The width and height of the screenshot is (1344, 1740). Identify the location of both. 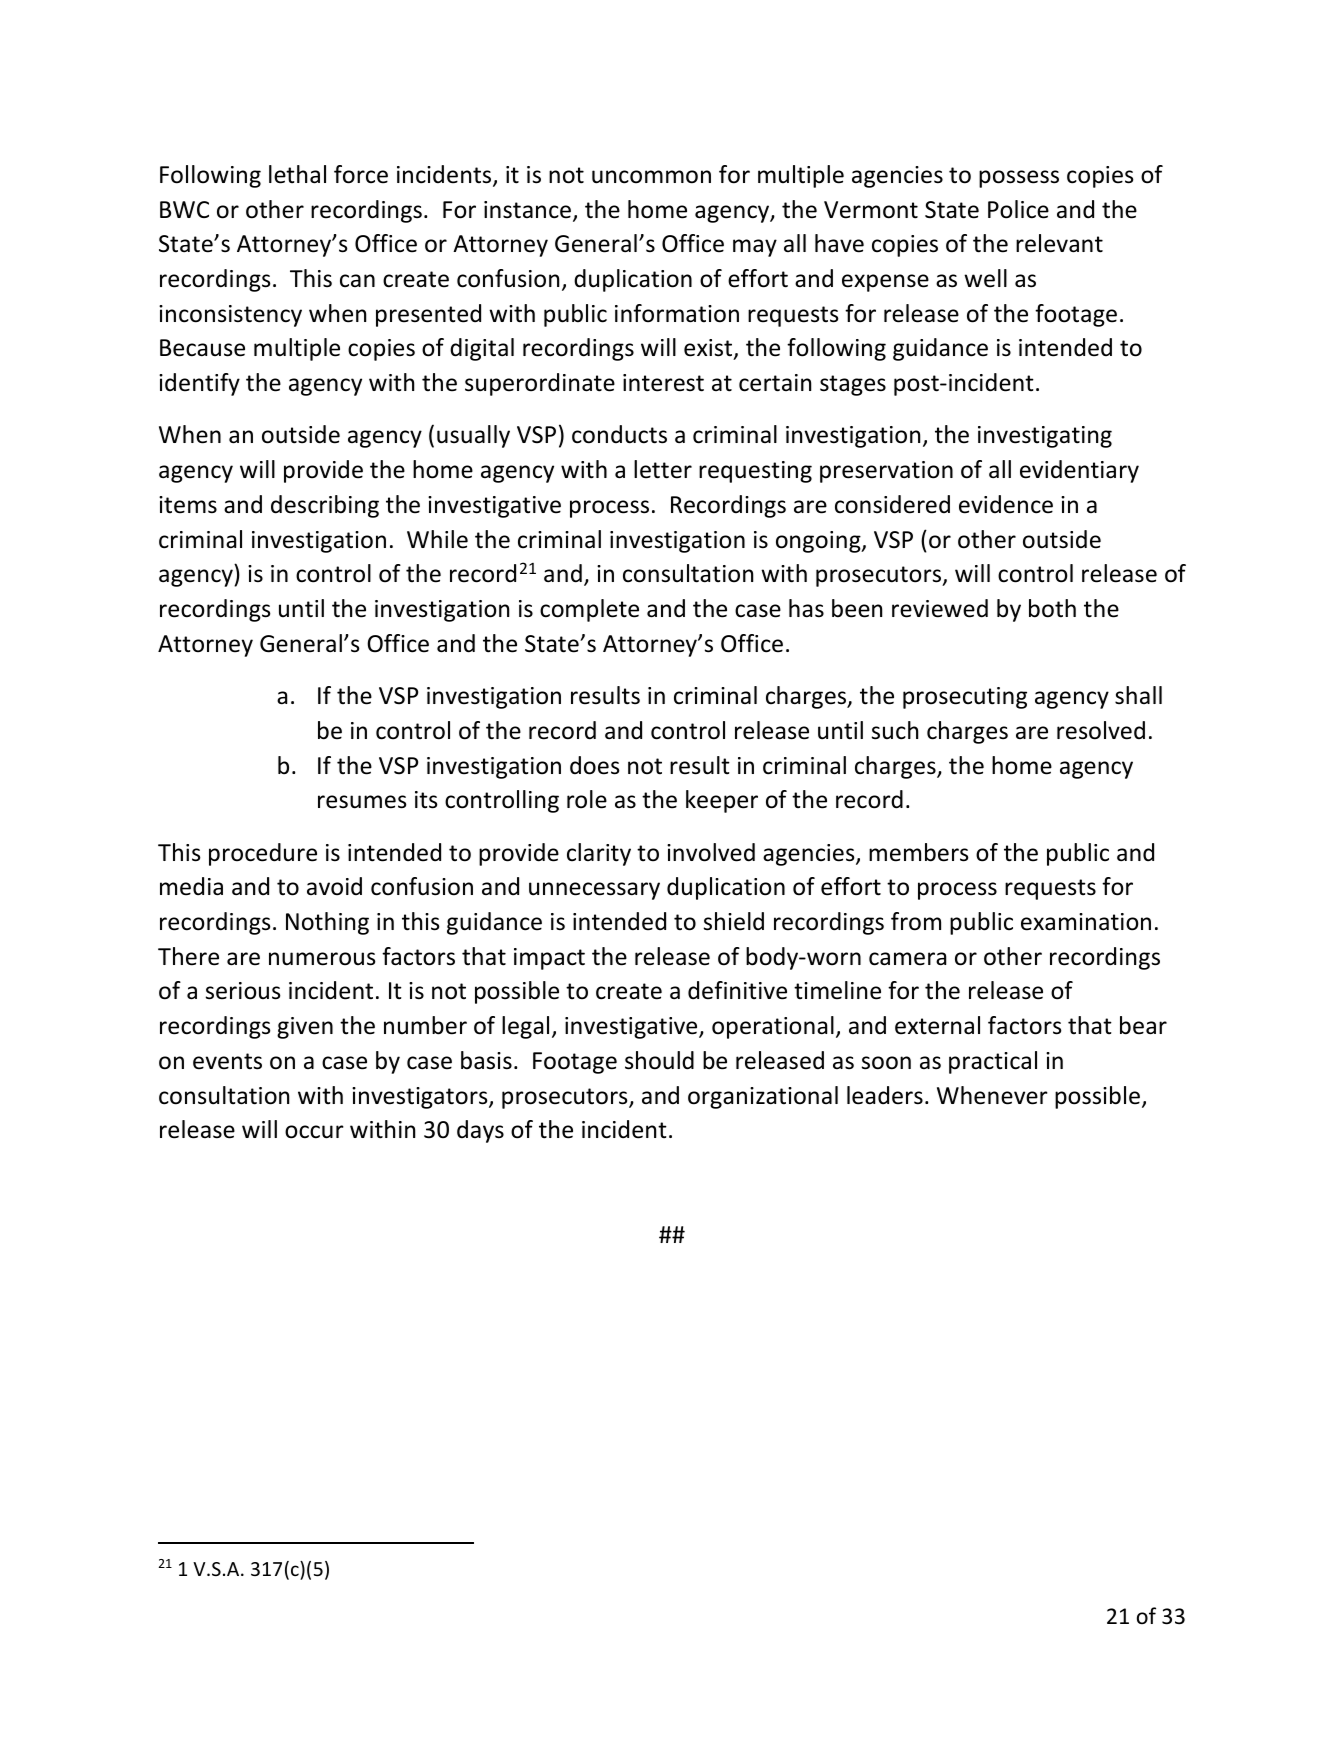
(1052, 608).
